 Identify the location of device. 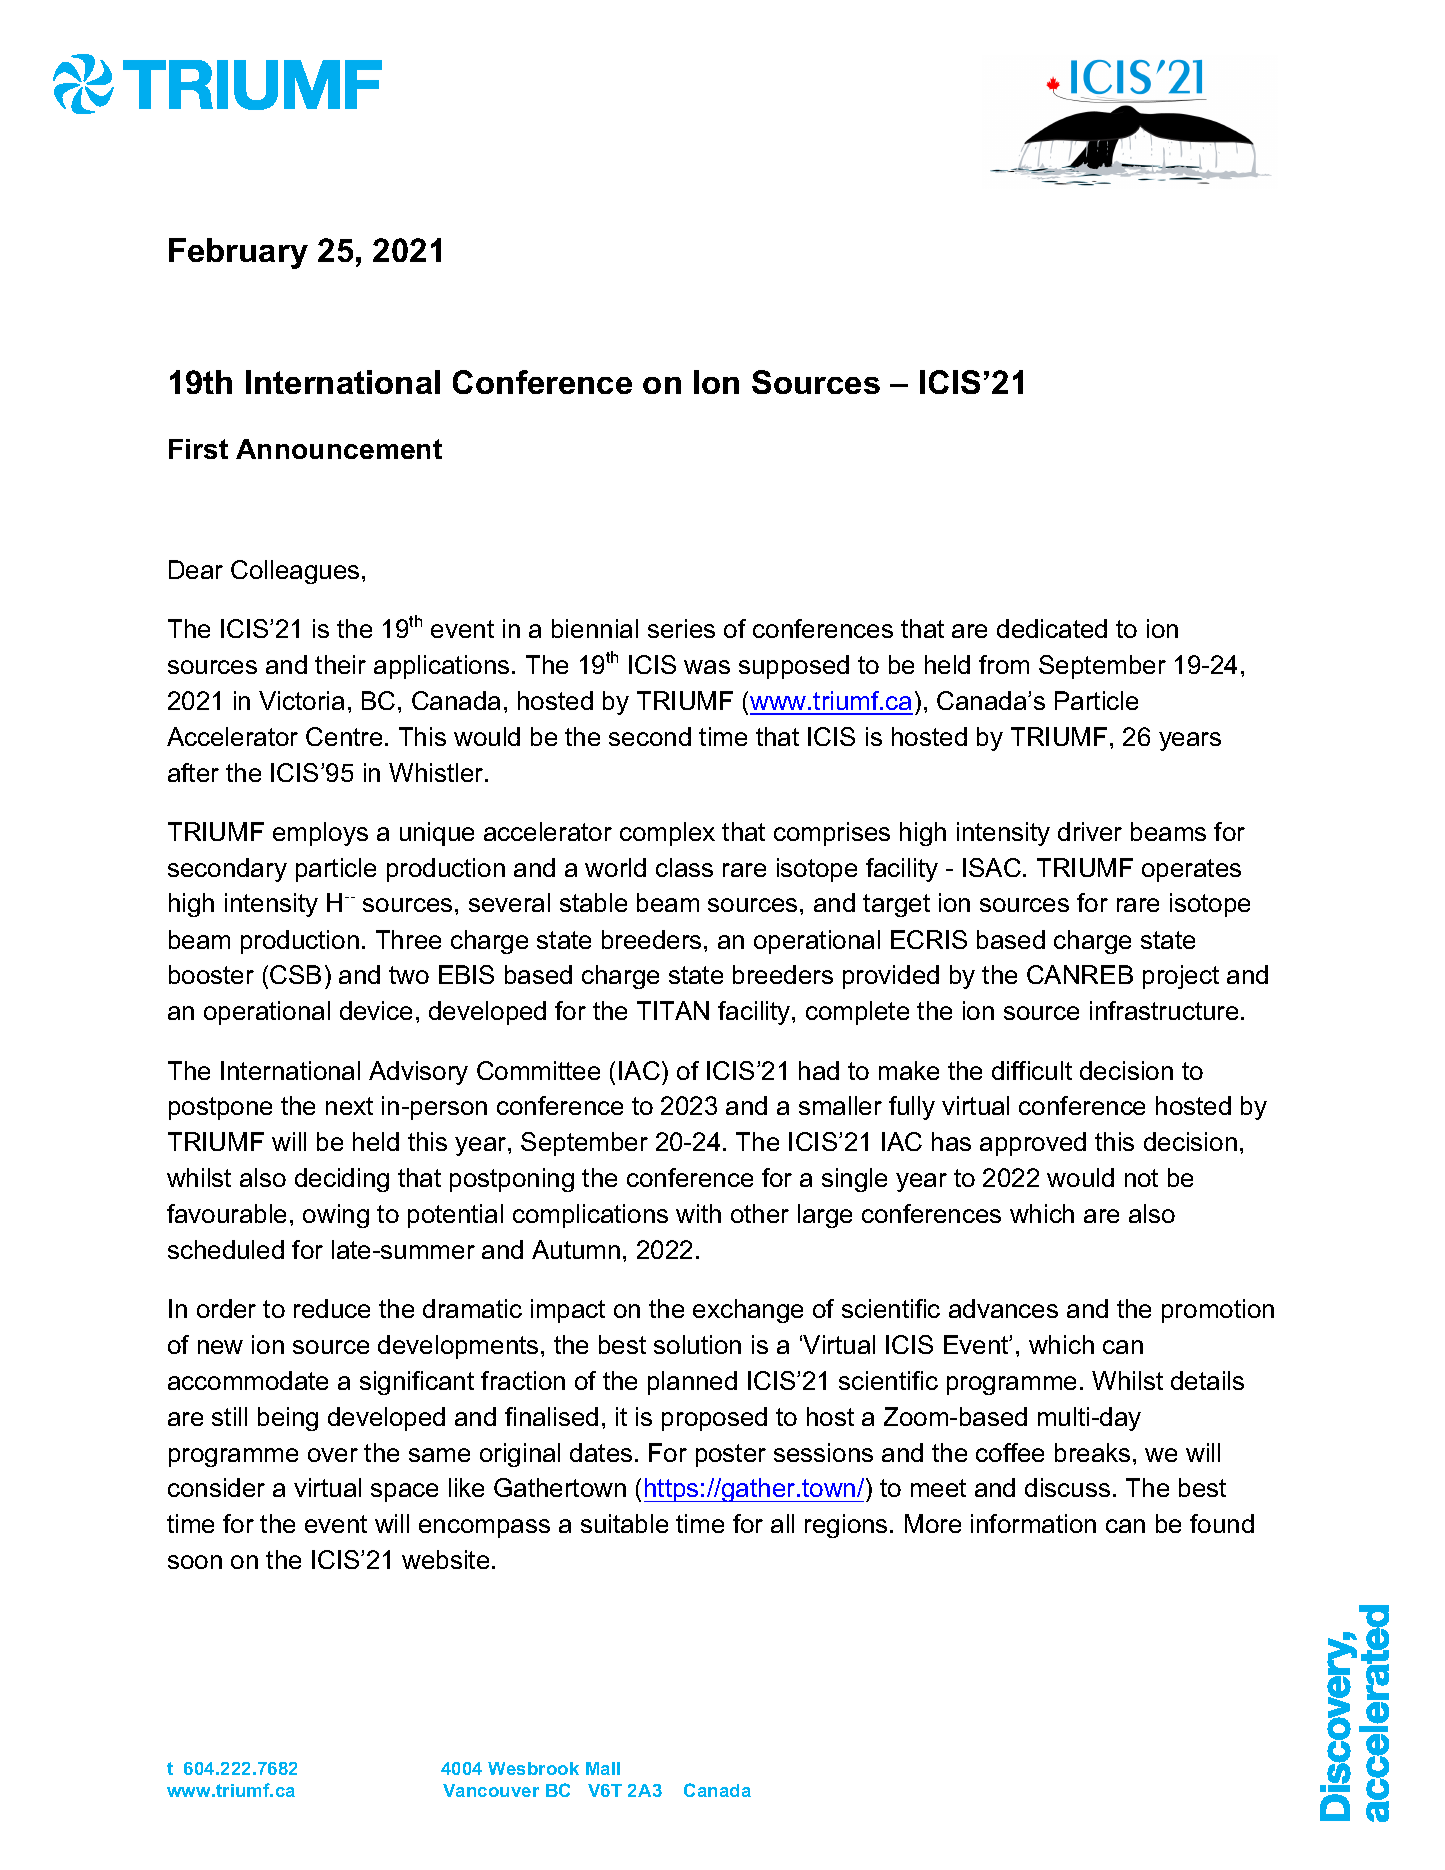
(376, 1010).
